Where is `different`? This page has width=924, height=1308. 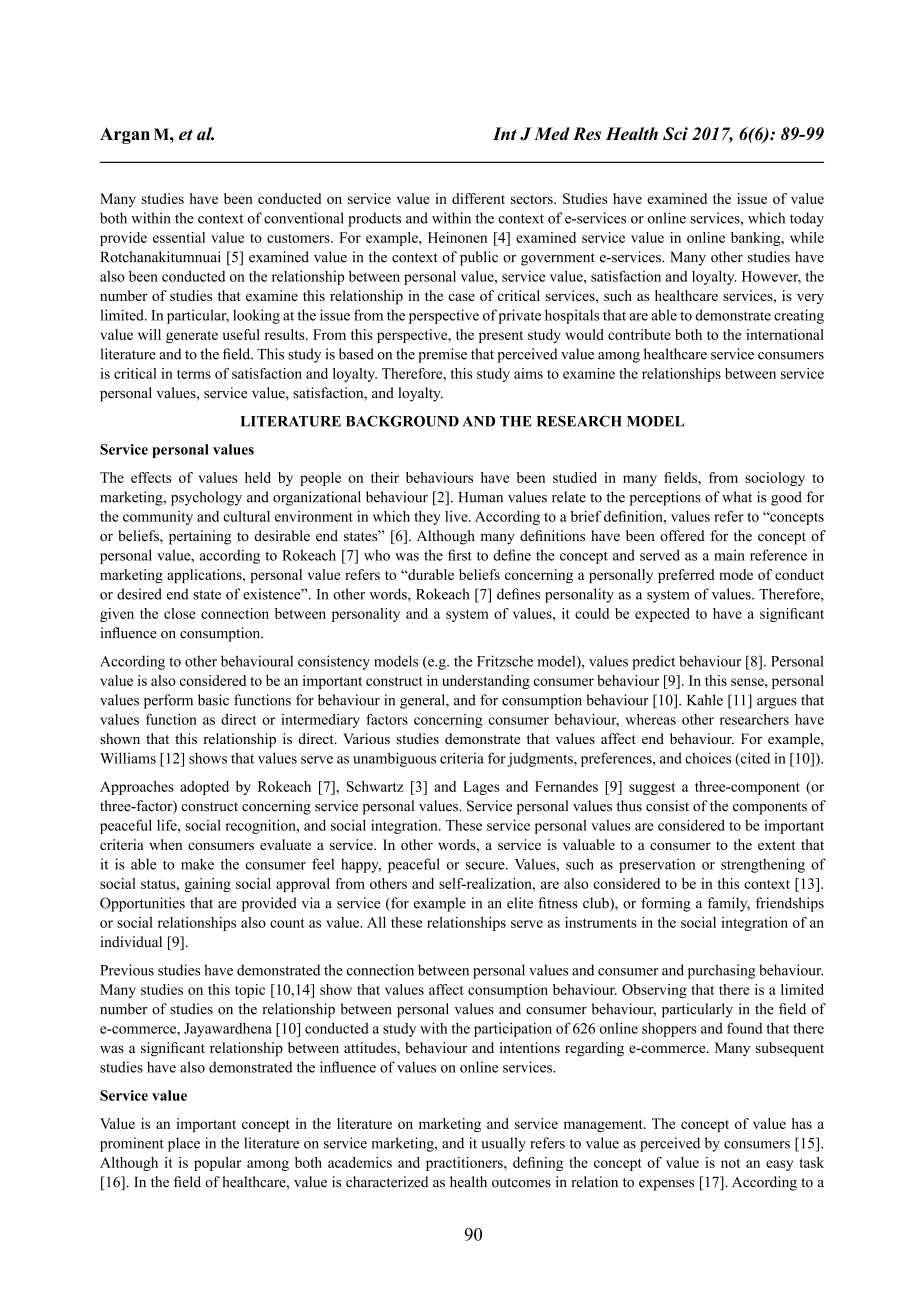
different is located at coordinates (478, 198).
